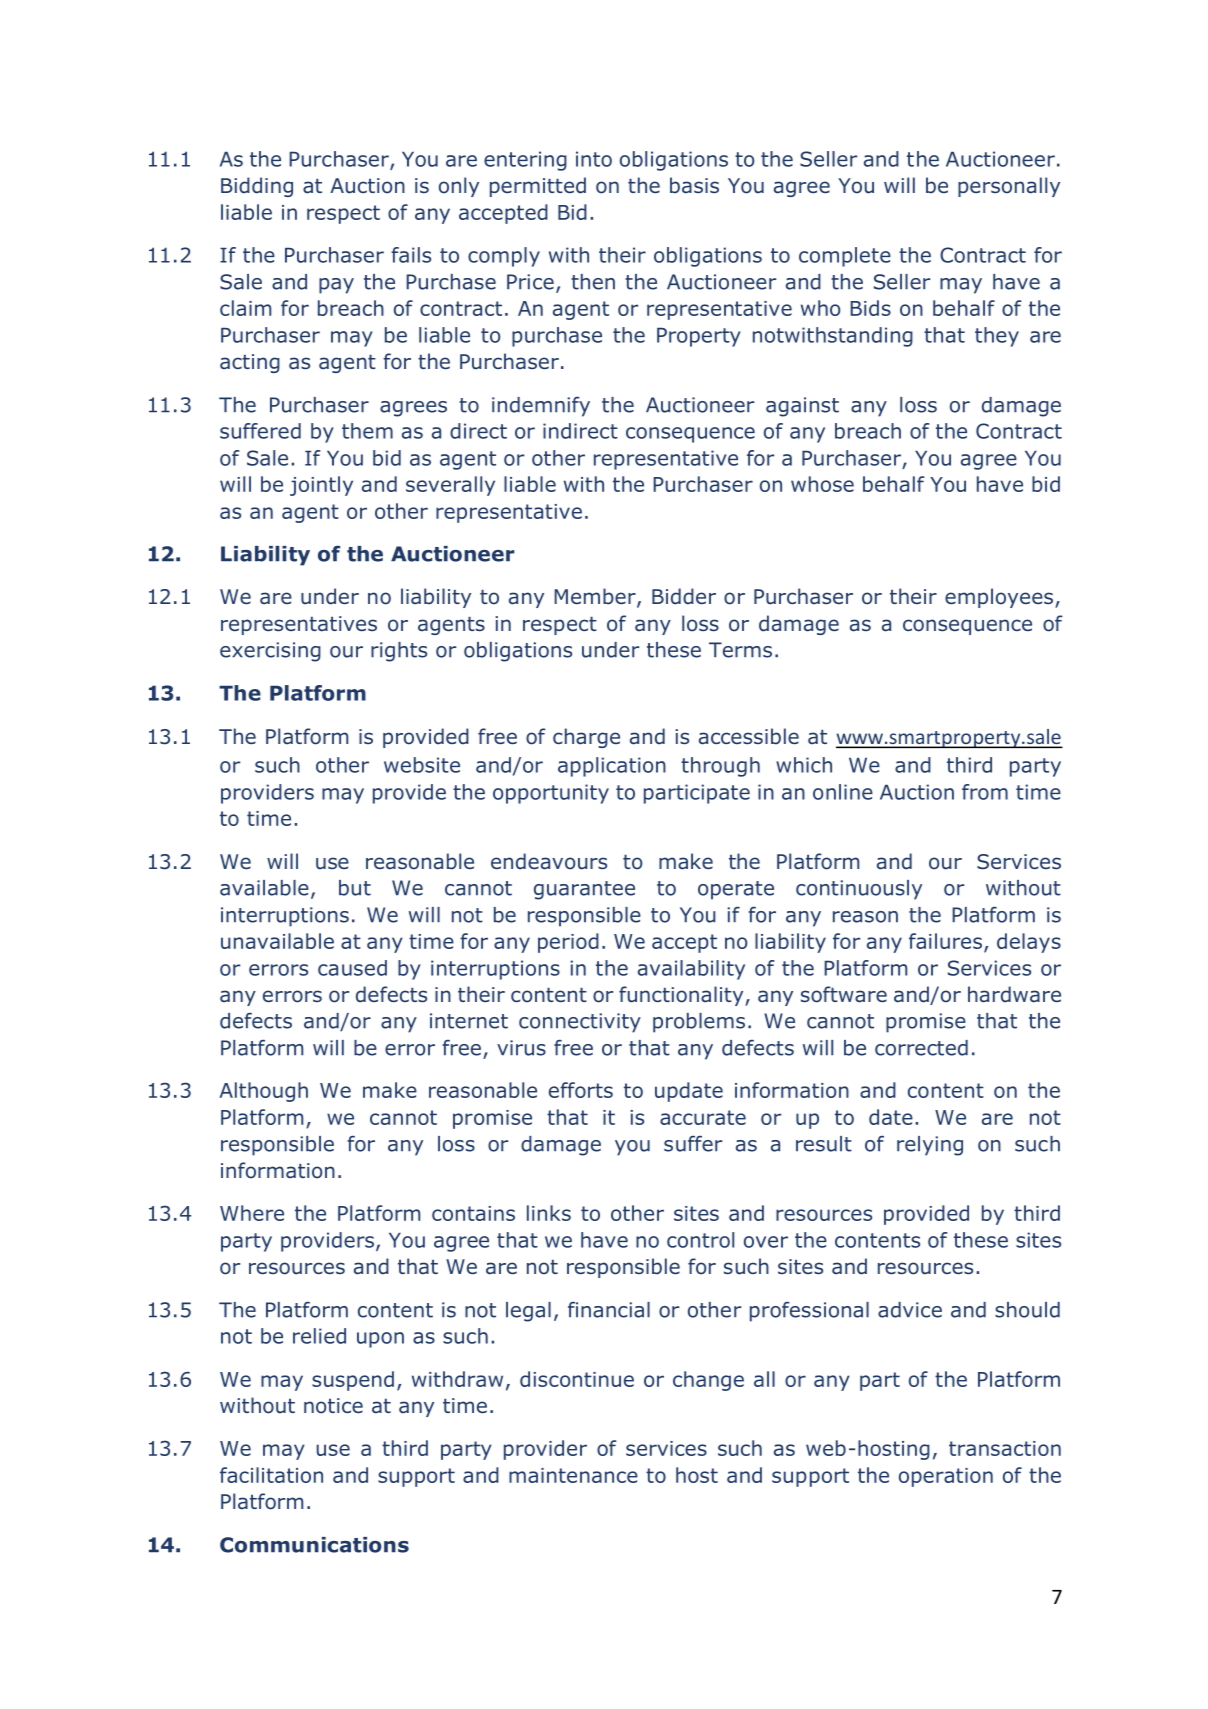 This image has height=1709, width=1208. What do you see at coordinates (355, 888) in the image?
I see `but` at bounding box center [355, 888].
